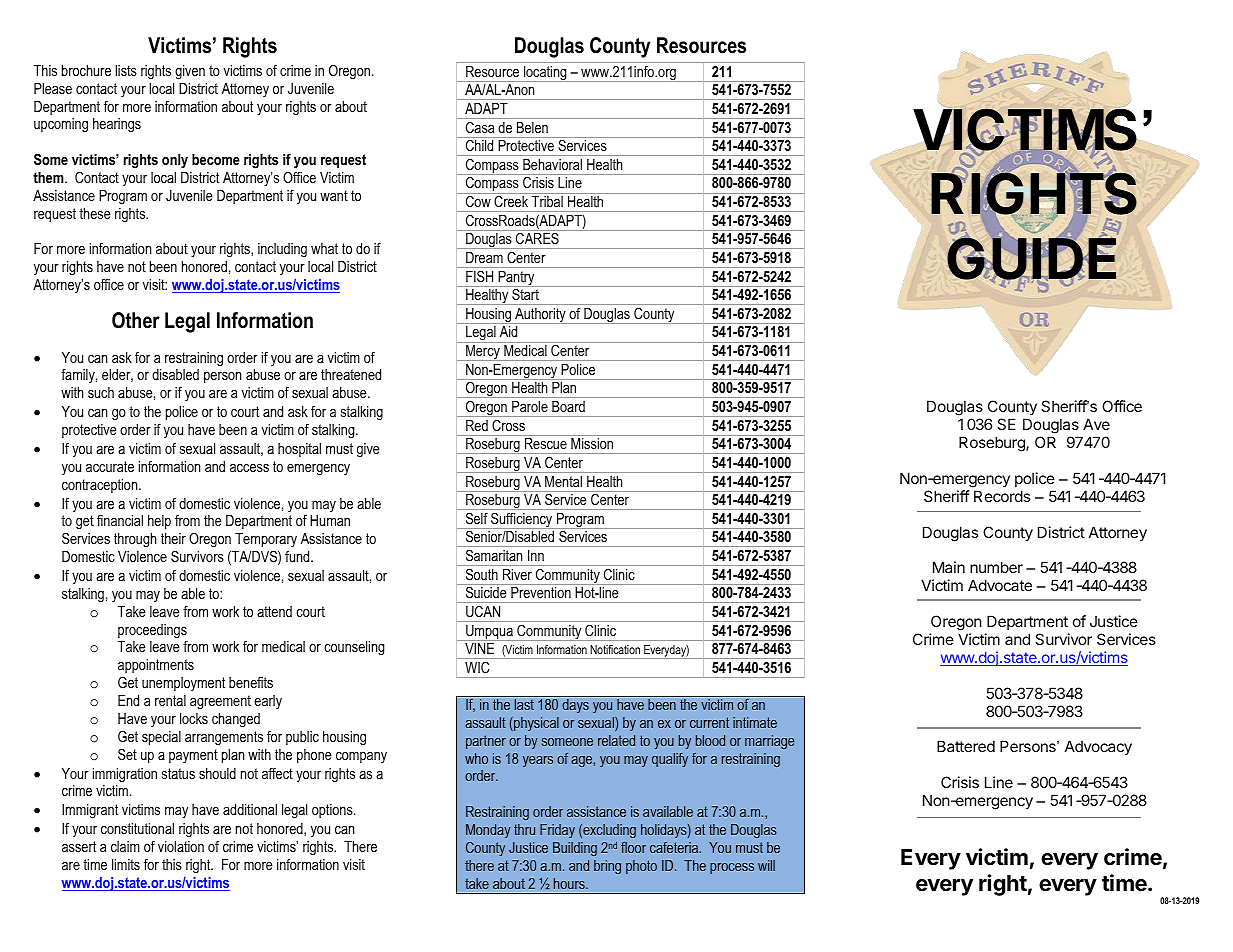 This document has height=952, width=1233. What do you see at coordinates (575, 849) in the document?
I see `Building` at bounding box center [575, 849].
